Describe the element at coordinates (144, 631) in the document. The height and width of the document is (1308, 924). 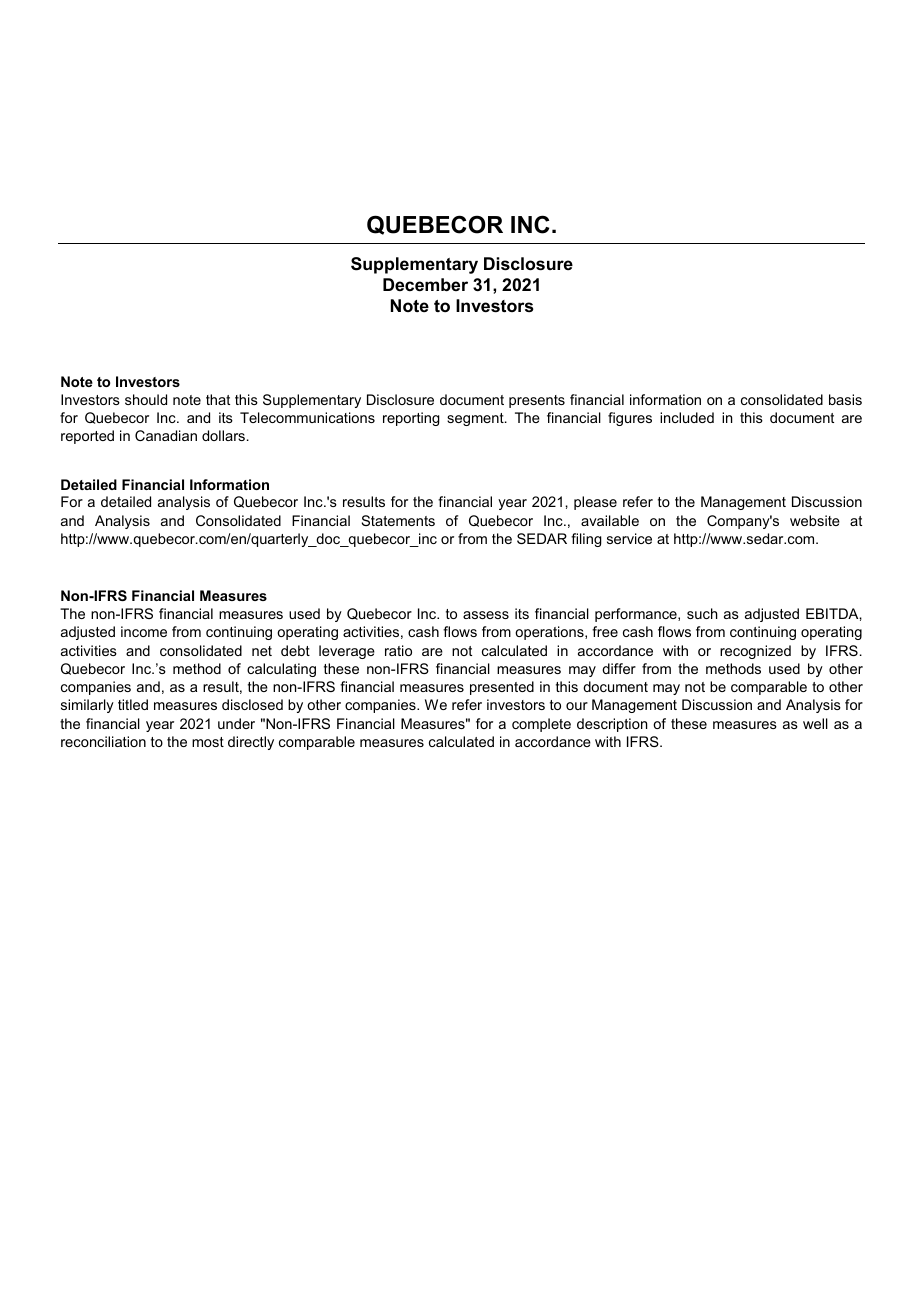
I see `income` at that location.
